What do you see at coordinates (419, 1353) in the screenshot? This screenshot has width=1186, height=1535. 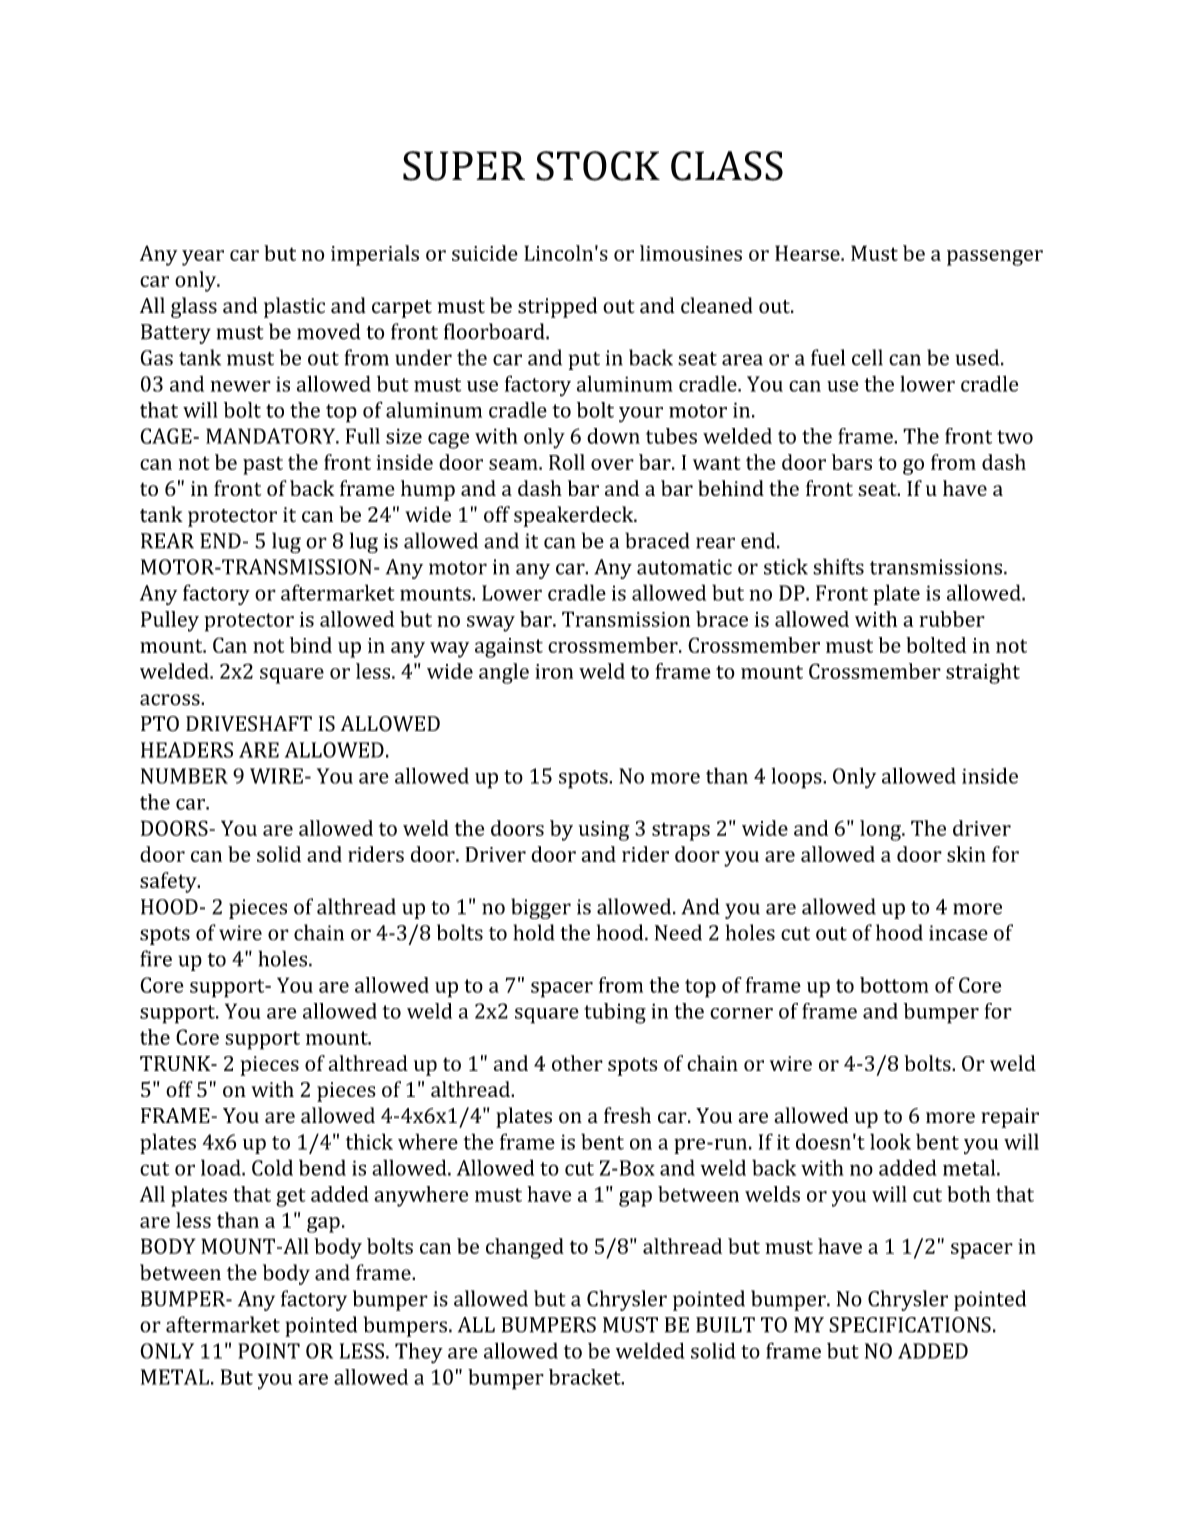 I see `They` at bounding box center [419, 1353].
